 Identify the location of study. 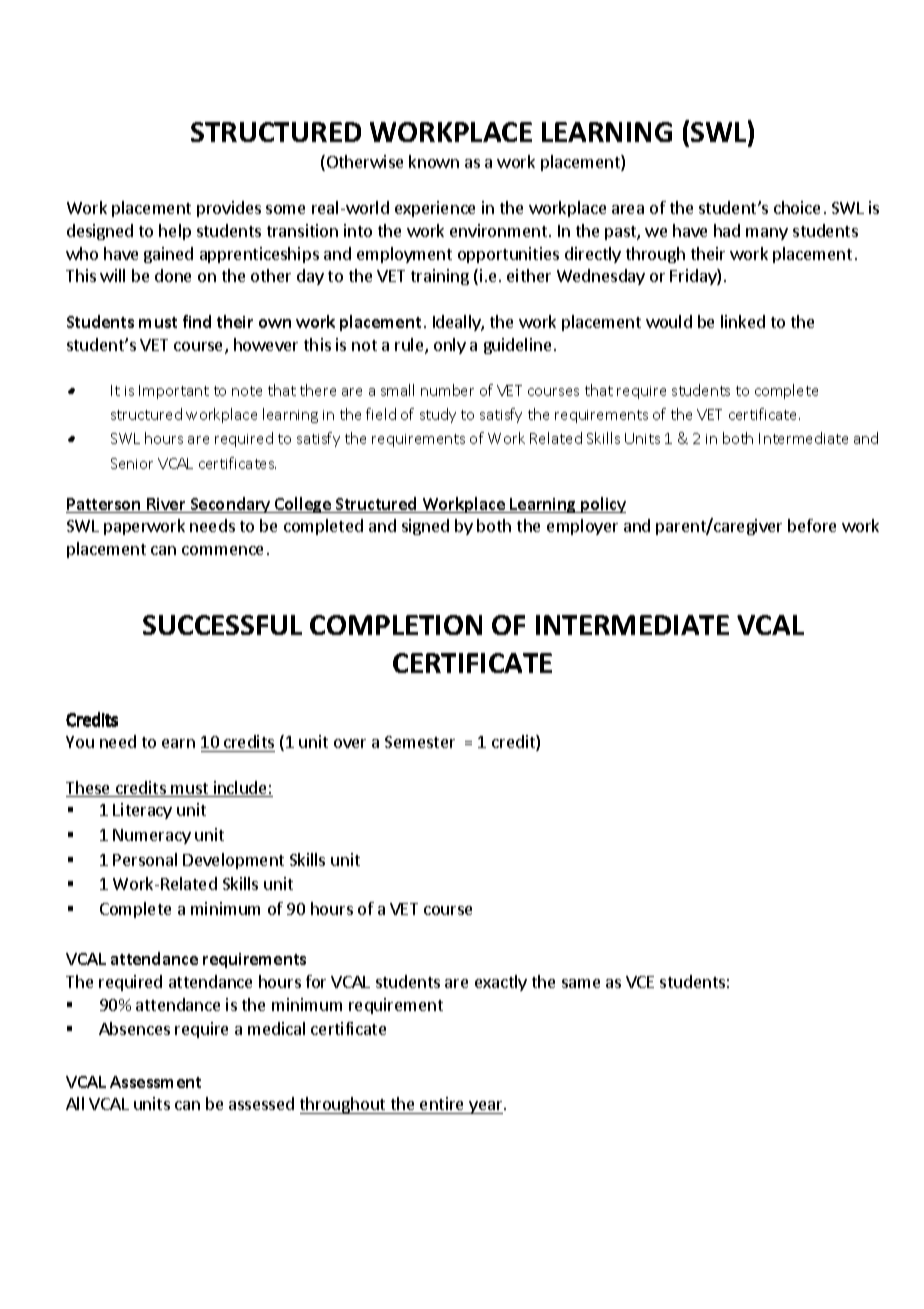
(438, 415).
